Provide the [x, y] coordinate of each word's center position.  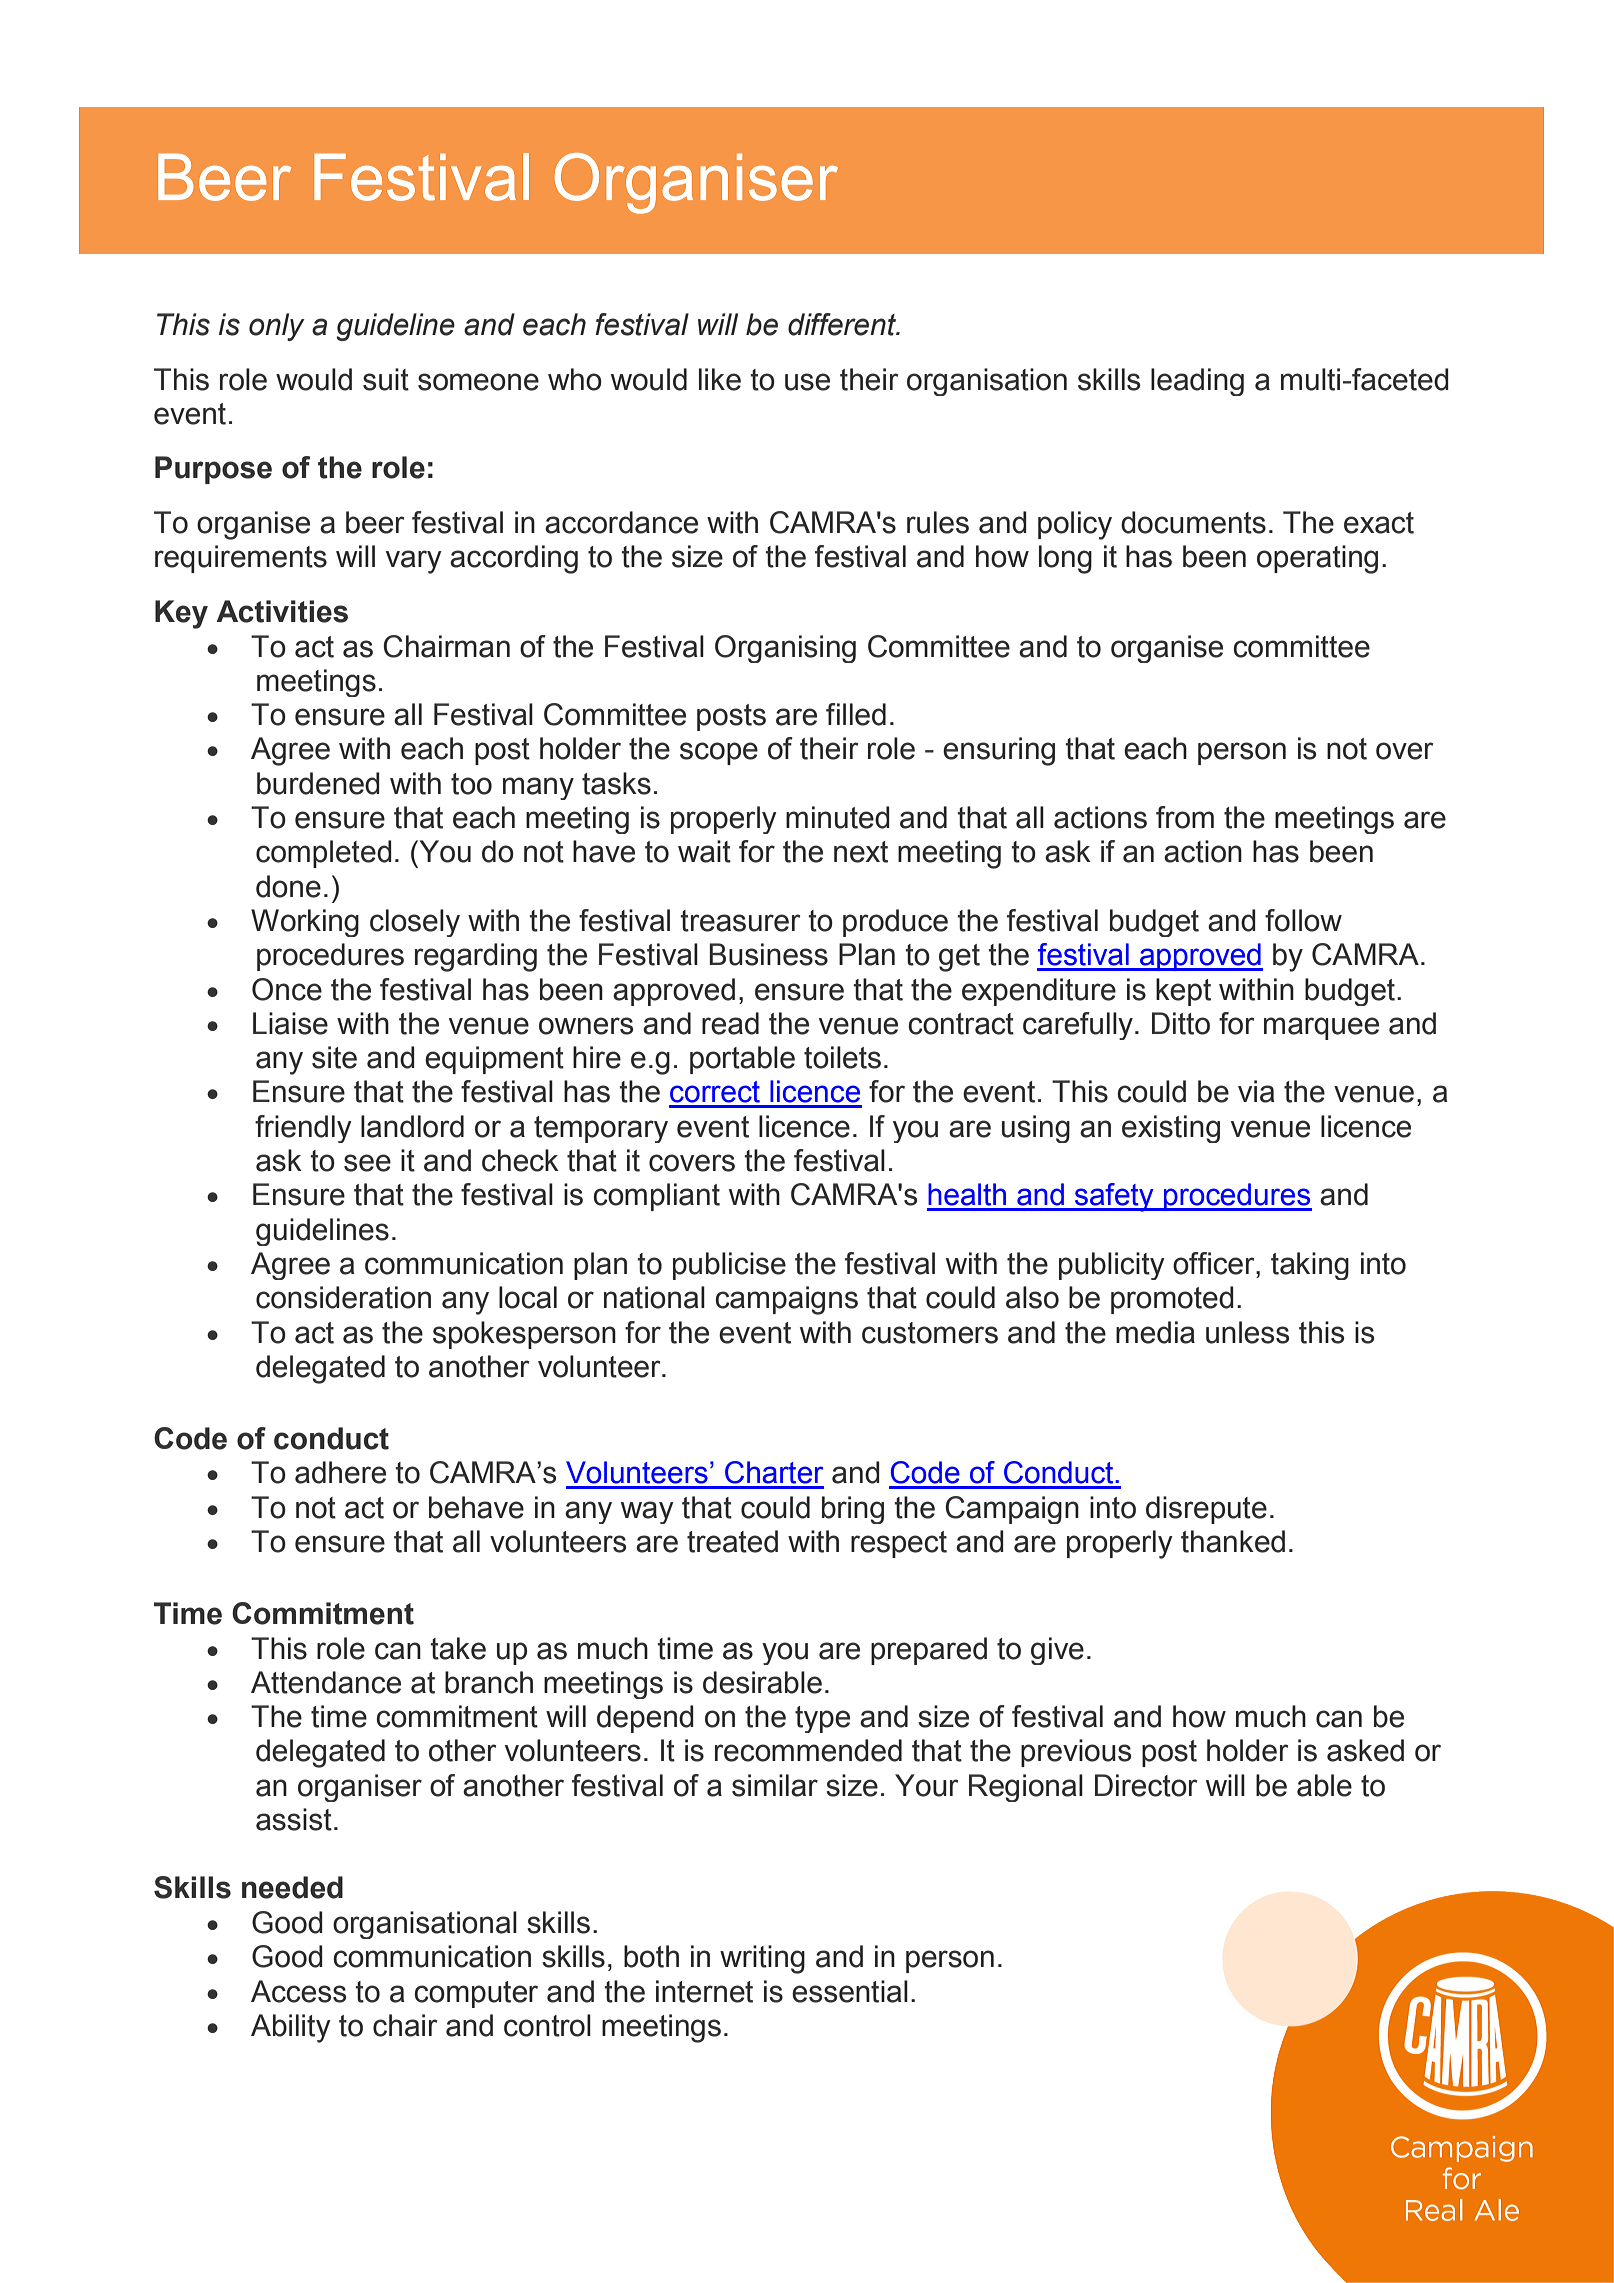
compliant [656, 1197]
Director [1146, 1785]
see [367, 1163]
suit [386, 379]
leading [1197, 382]
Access [298, 1991]
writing [762, 1959]
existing [1171, 1129]
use [807, 382]
